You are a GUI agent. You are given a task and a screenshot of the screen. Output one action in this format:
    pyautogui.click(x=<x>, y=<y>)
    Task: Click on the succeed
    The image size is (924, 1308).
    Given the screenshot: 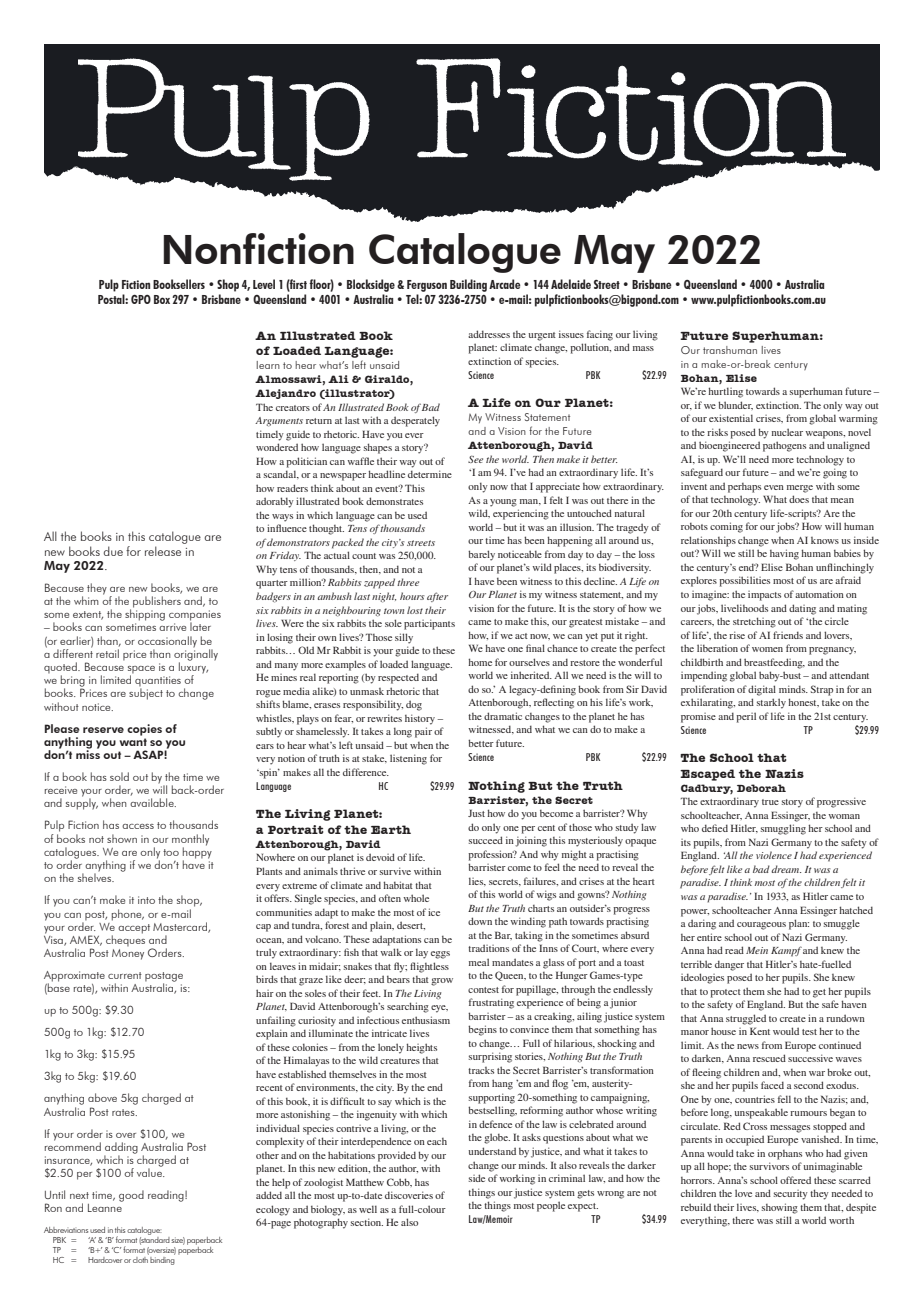 What is the action you would take?
    pyautogui.click(x=486, y=840)
